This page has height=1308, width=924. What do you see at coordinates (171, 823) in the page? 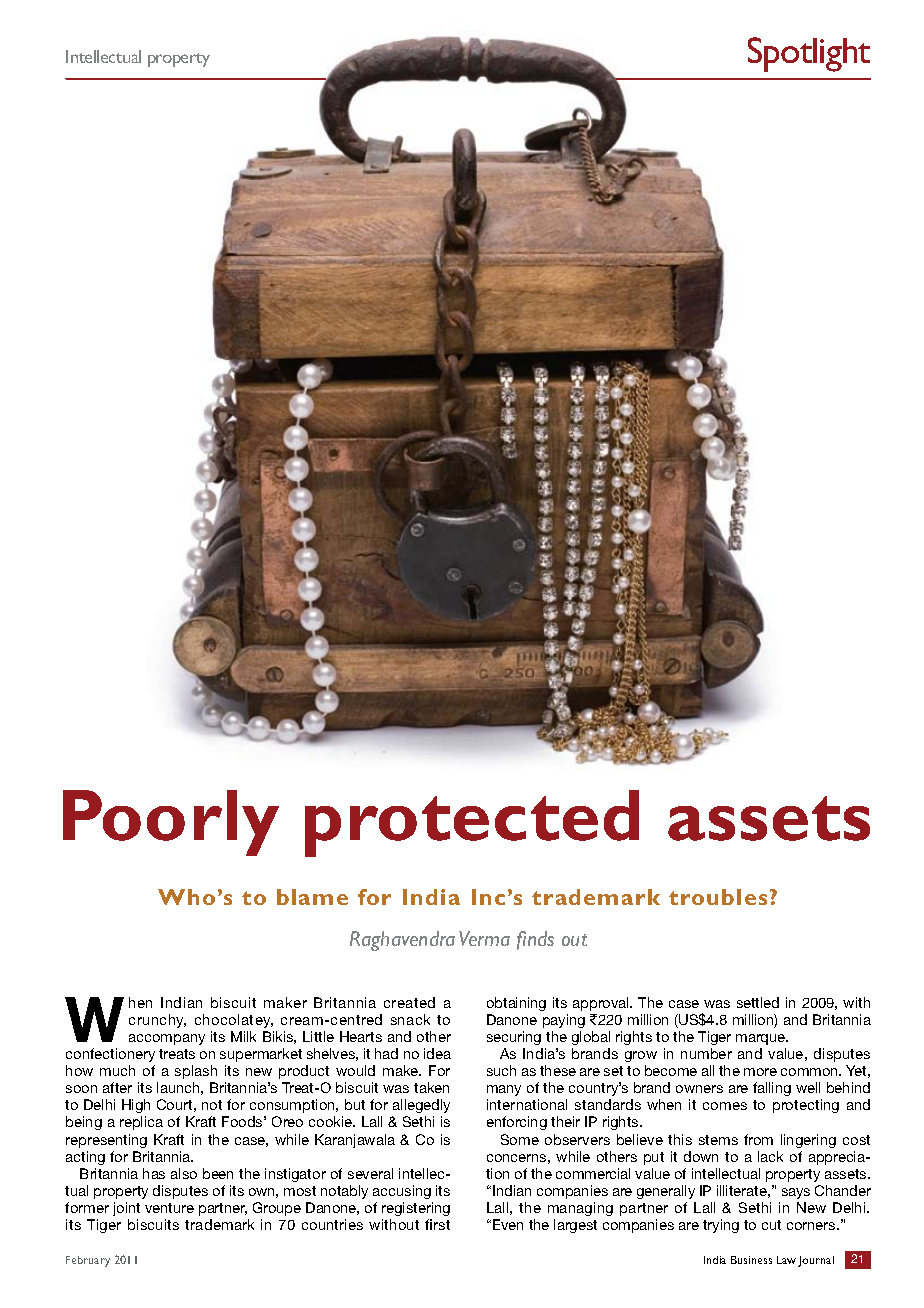
I see `Poorly` at bounding box center [171, 823].
